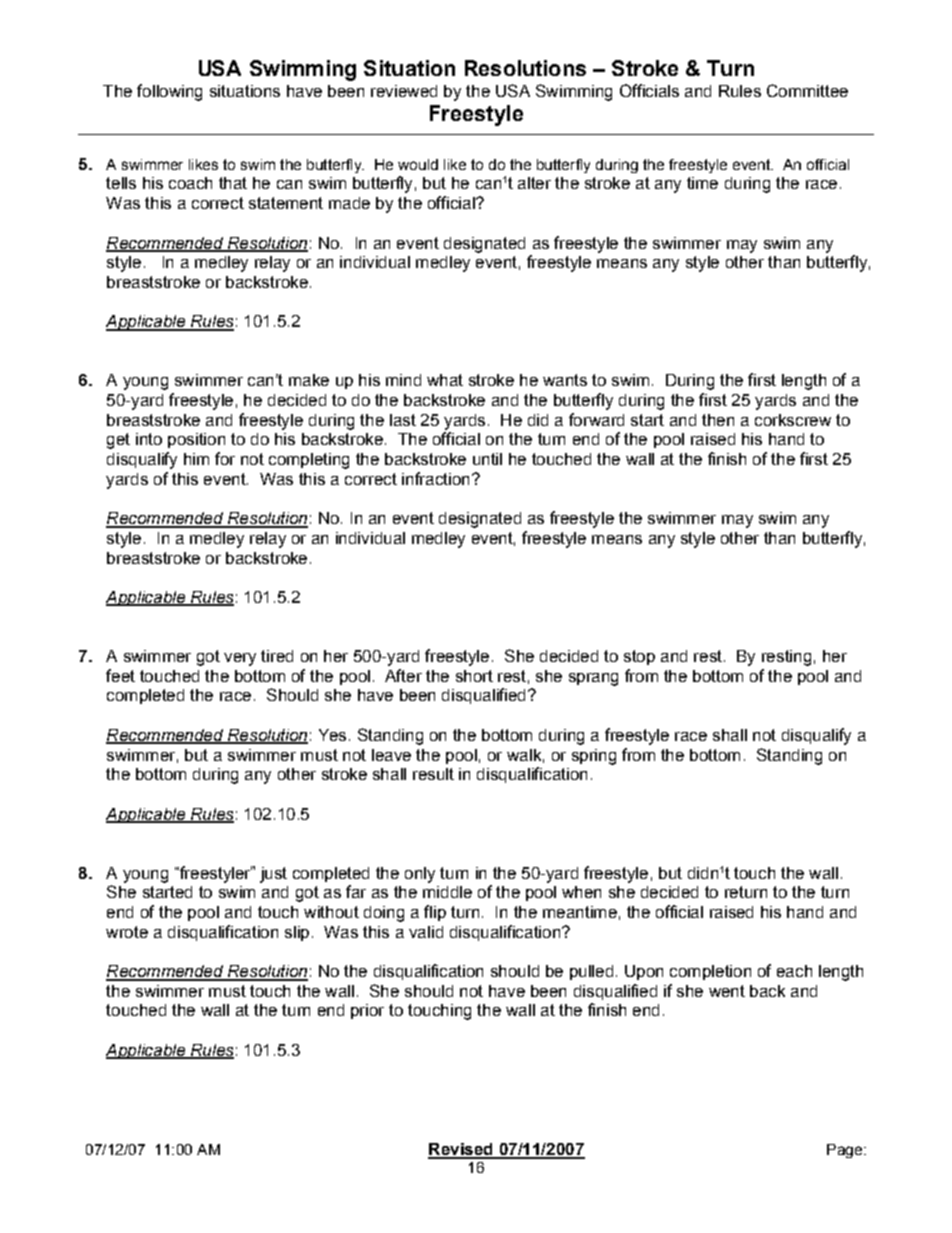 The height and width of the page is (1233, 952). Describe the element at coordinates (594, 757) in the page. I see `spring` at that location.
